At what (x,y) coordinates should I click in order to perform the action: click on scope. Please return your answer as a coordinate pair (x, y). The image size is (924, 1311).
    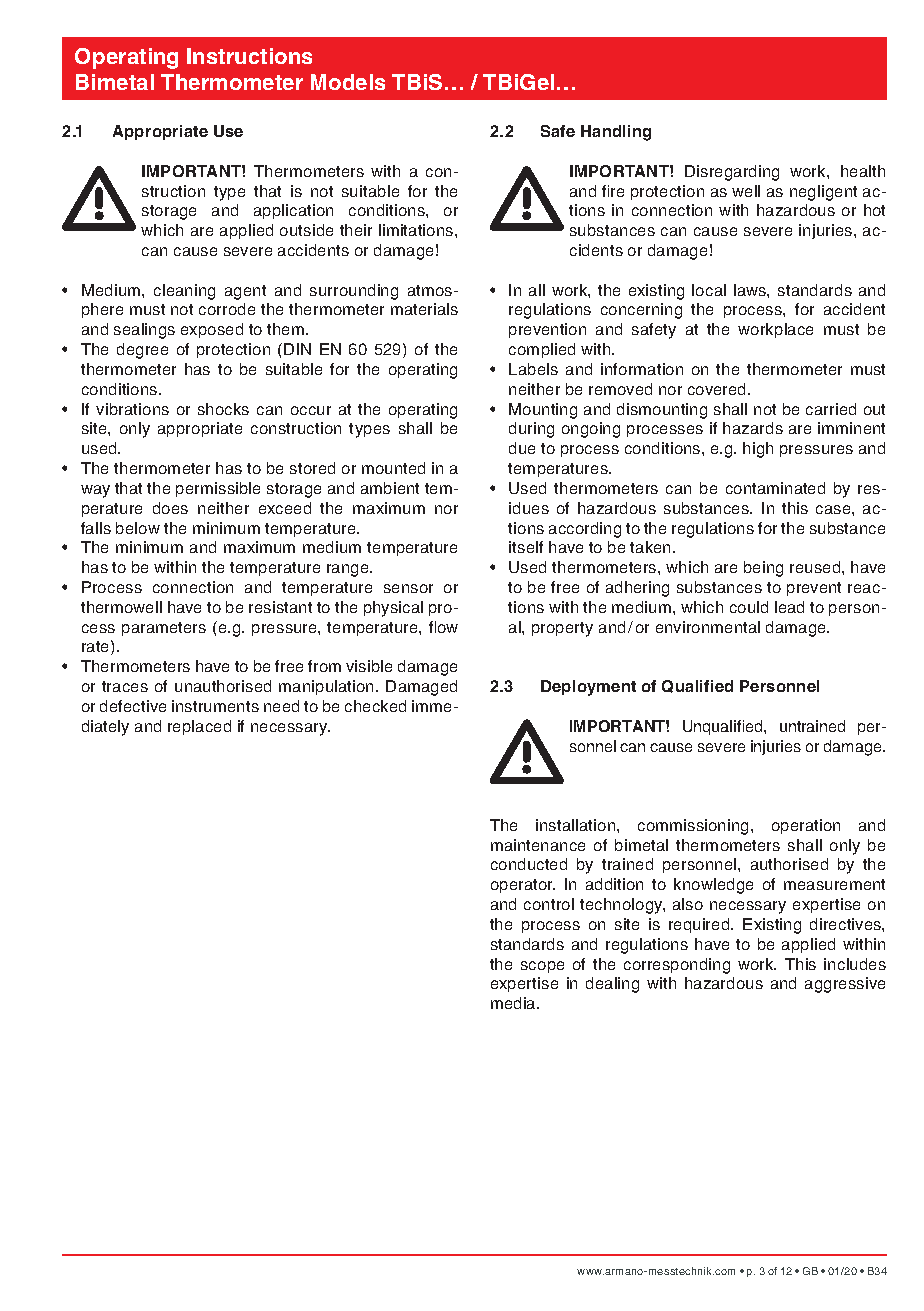
    Looking at the image, I should click on (542, 967).
